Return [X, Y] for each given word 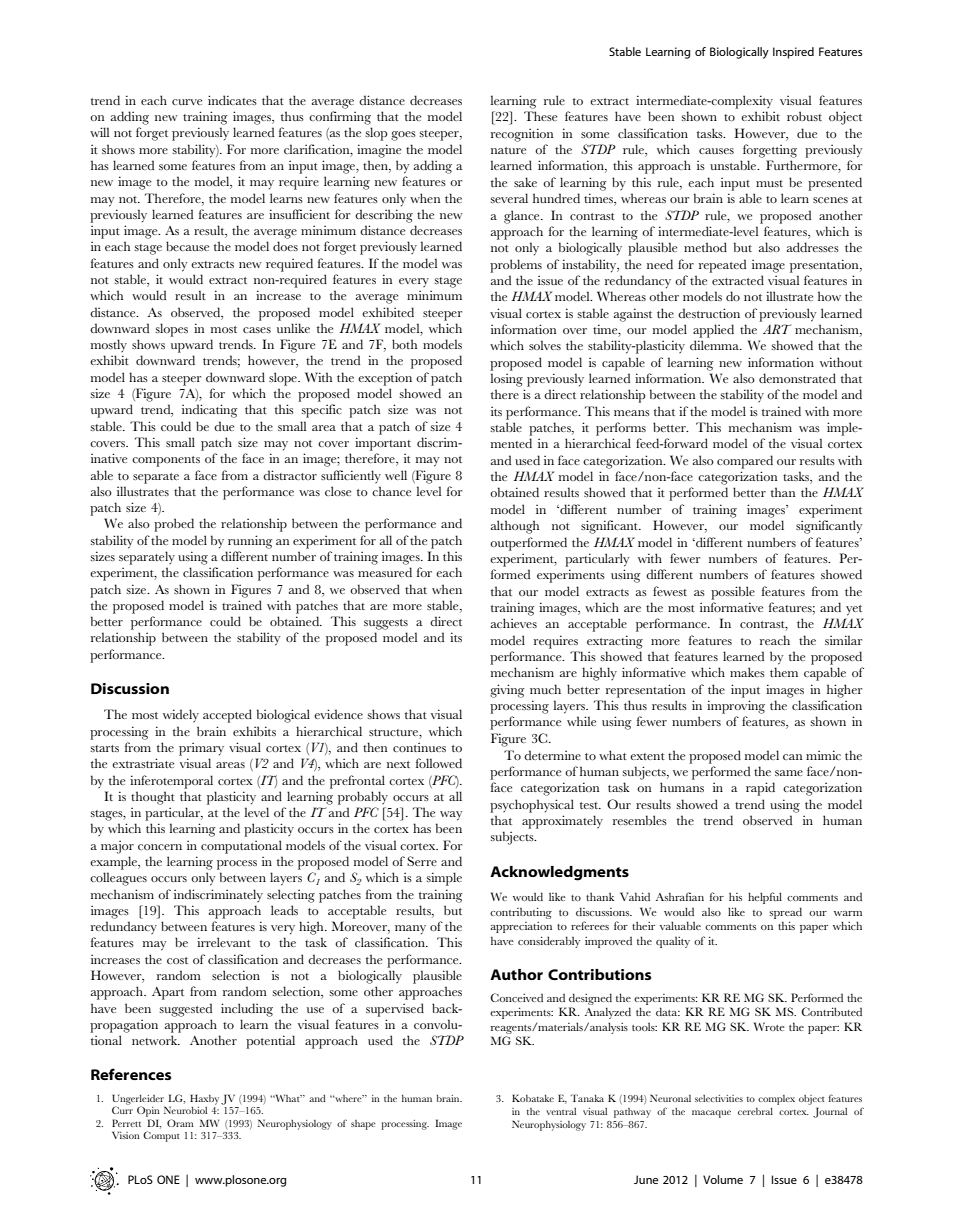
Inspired [793, 53]
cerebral [755, 1111]
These [540, 116]
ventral [561, 1111]
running [250, 542]
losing [506, 380]
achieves [514, 623]
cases [257, 330]
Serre [422, 861]
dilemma [715, 345]
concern [160, 847]
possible [733, 593]
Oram [180, 1123]
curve [187, 102]
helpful [765, 898]
